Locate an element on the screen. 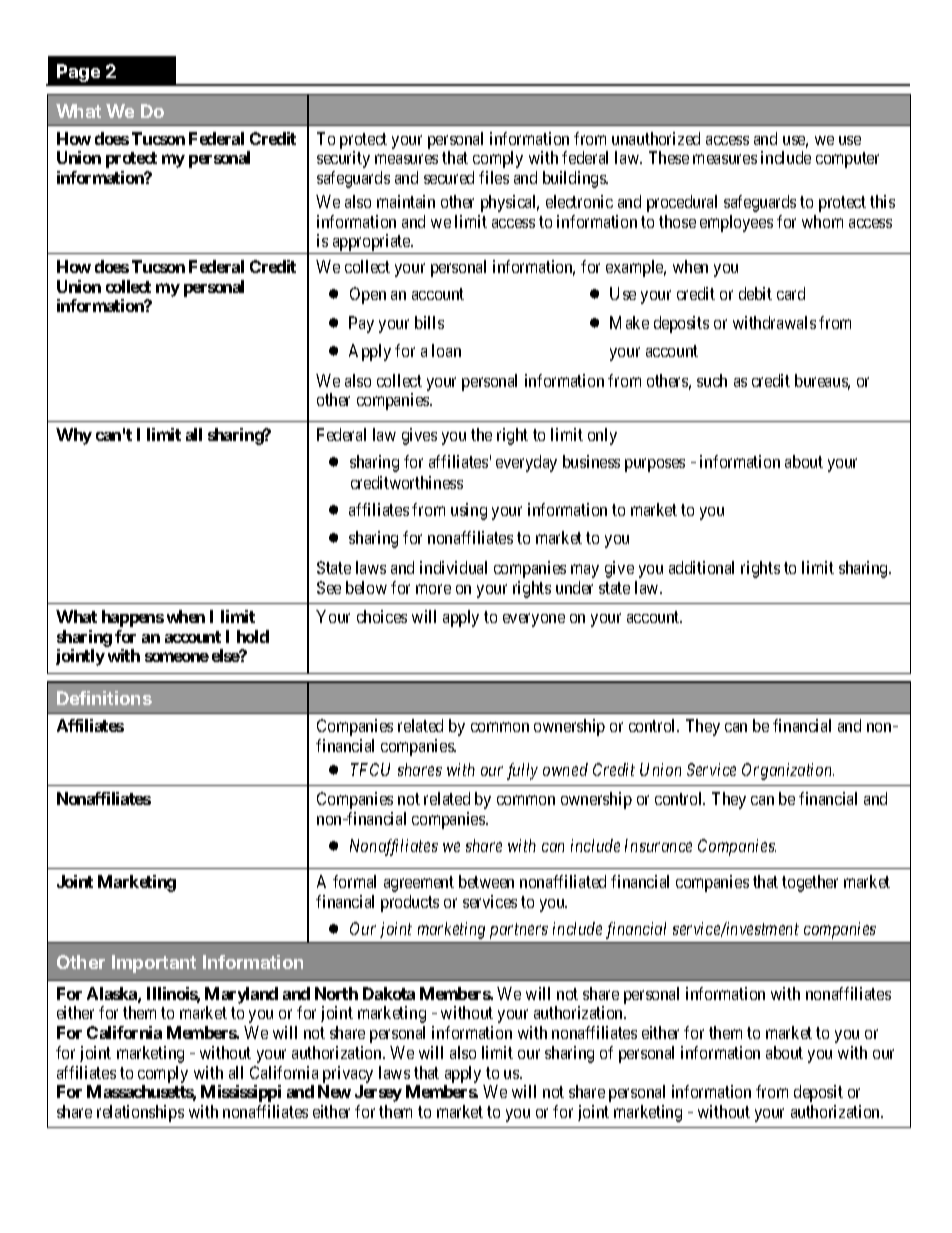 The height and width of the screenshot is (1233, 952). Jersey is located at coordinates (378, 1093).
